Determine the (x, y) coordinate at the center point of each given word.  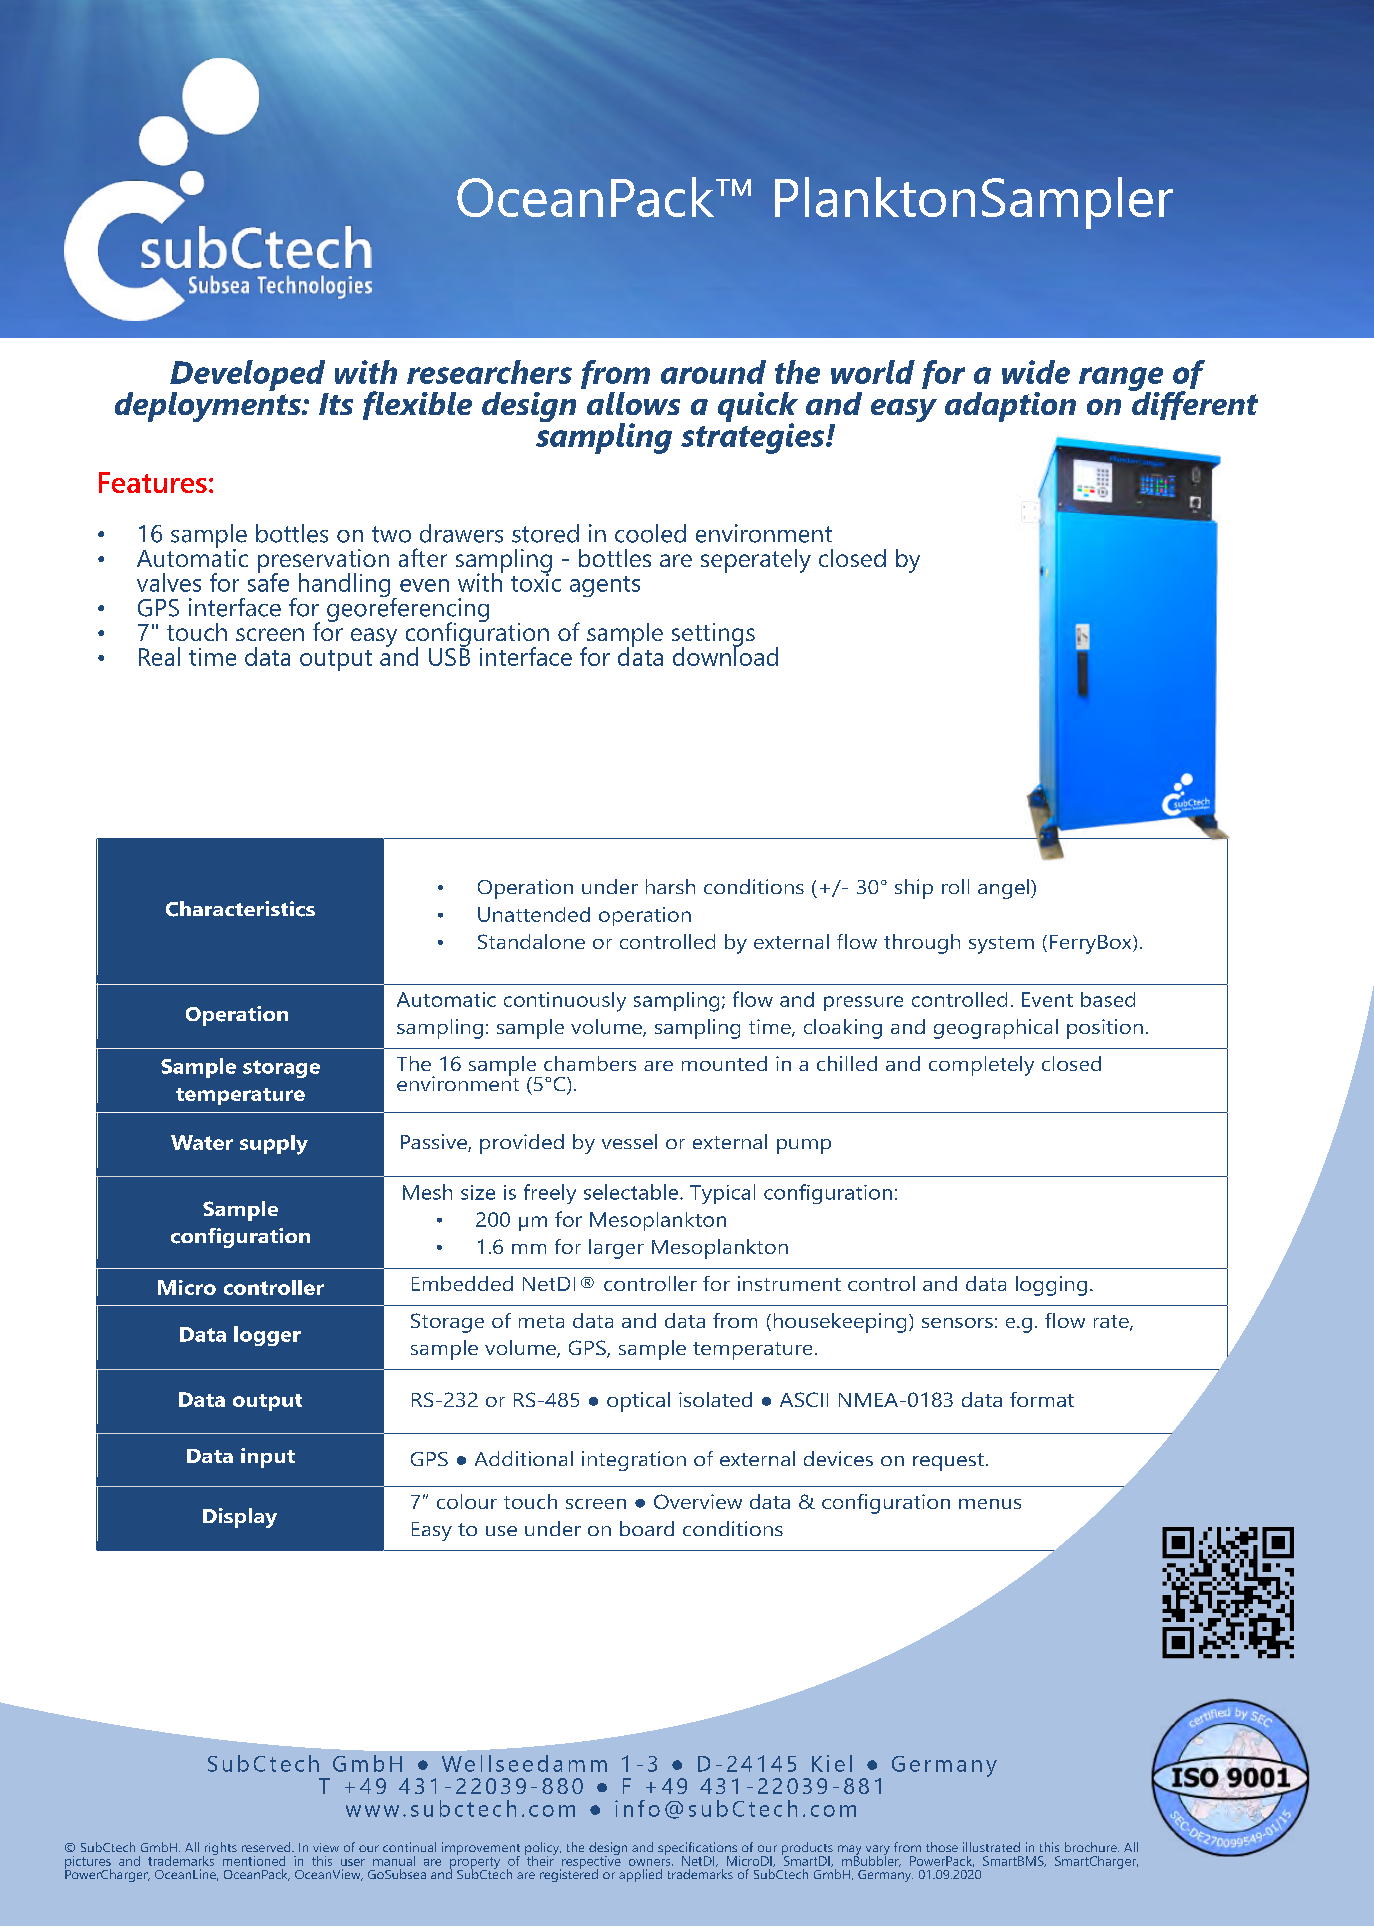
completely (981, 1066)
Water (202, 1142)
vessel (629, 1141)
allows (633, 403)
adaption (1010, 407)
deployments (209, 405)
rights (220, 1850)
